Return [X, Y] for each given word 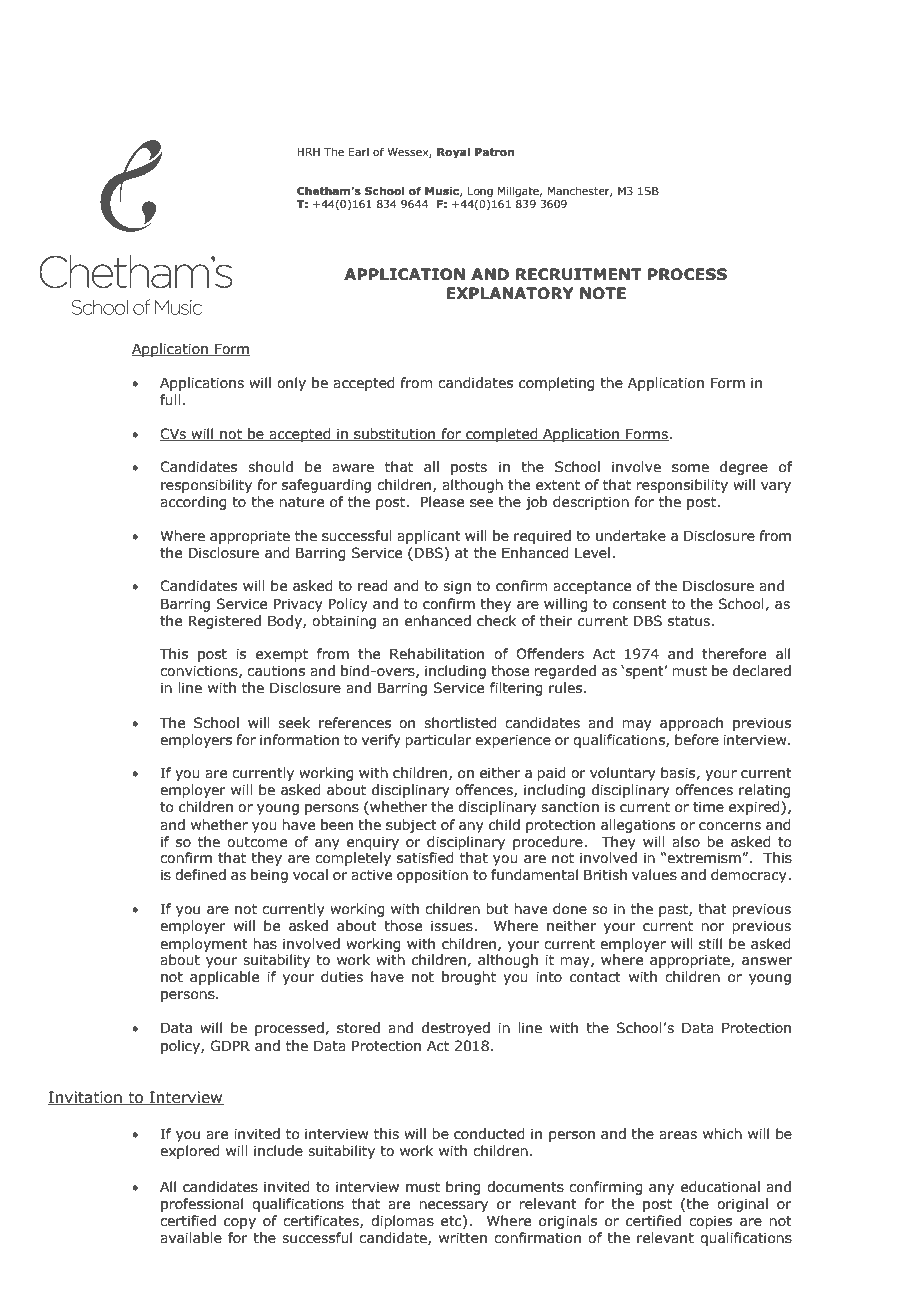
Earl [359, 151]
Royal [453, 153]
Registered [225, 622]
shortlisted [460, 723]
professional [202, 1205]
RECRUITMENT [579, 274]
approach [691, 724]
